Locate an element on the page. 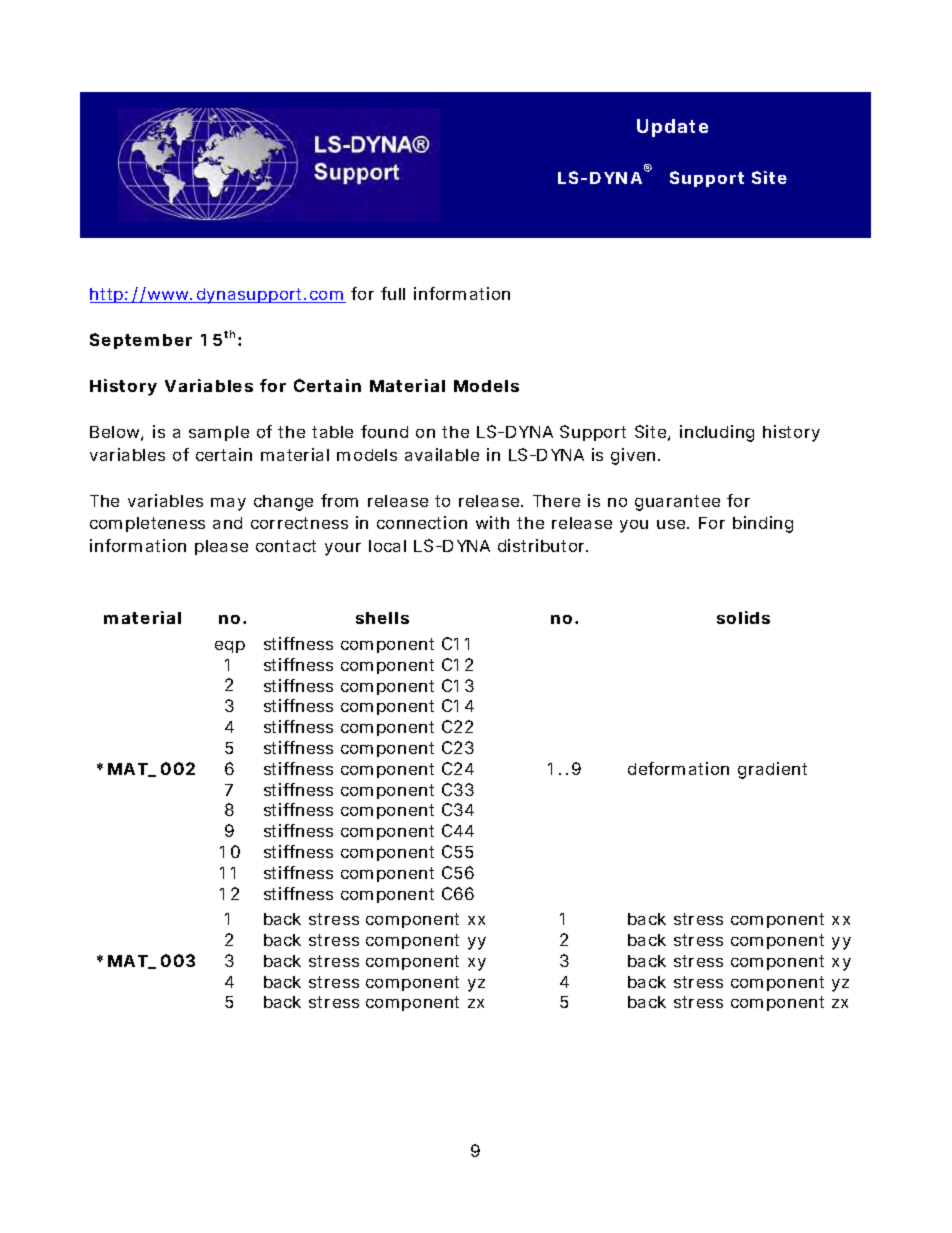 This page has width=952, height=1233. including is located at coordinates (717, 433).
